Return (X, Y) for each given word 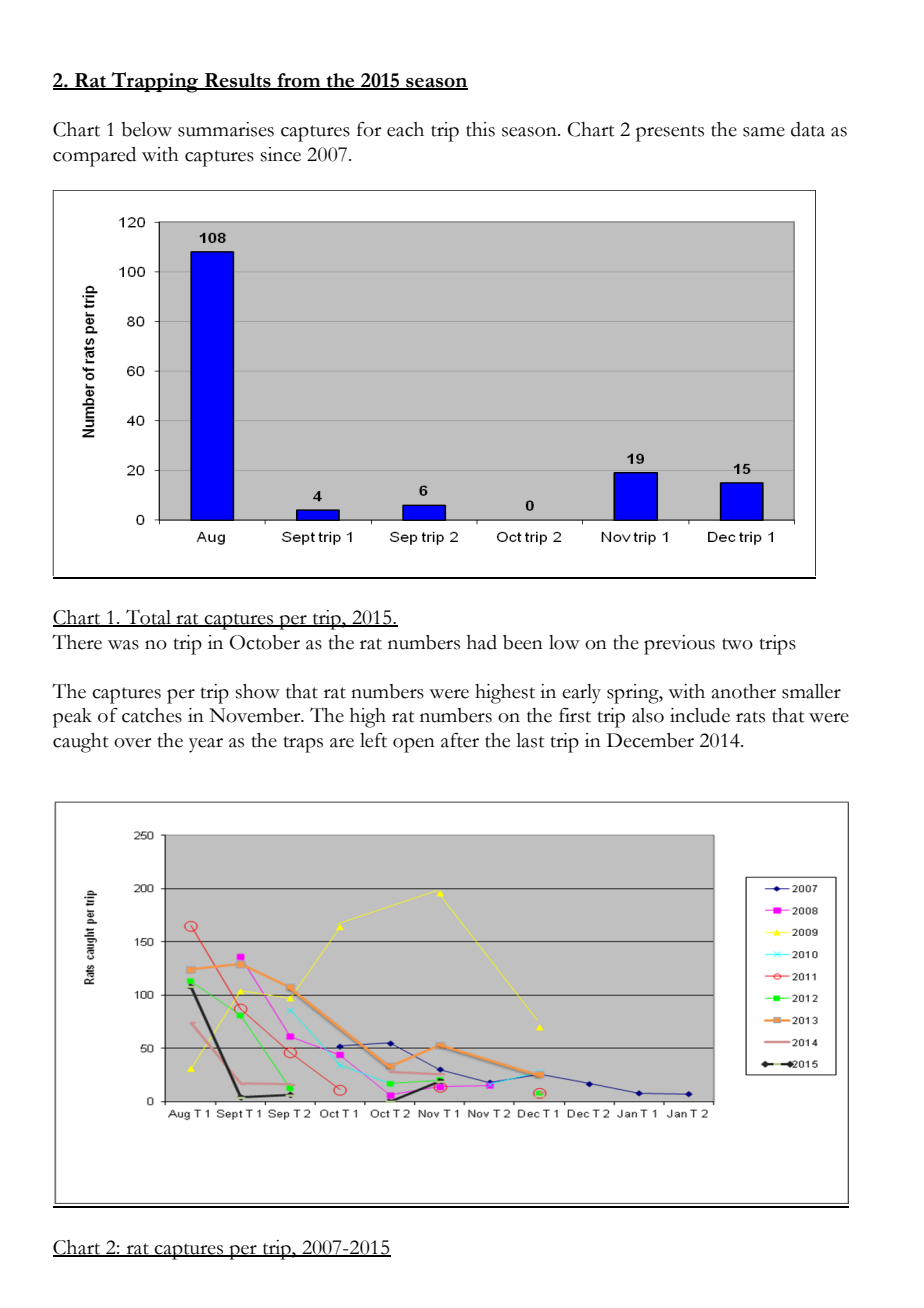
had (482, 642)
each (405, 129)
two (737, 644)
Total (149, 618)
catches (152, 715)
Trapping (155, 82)
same (764, 132)
